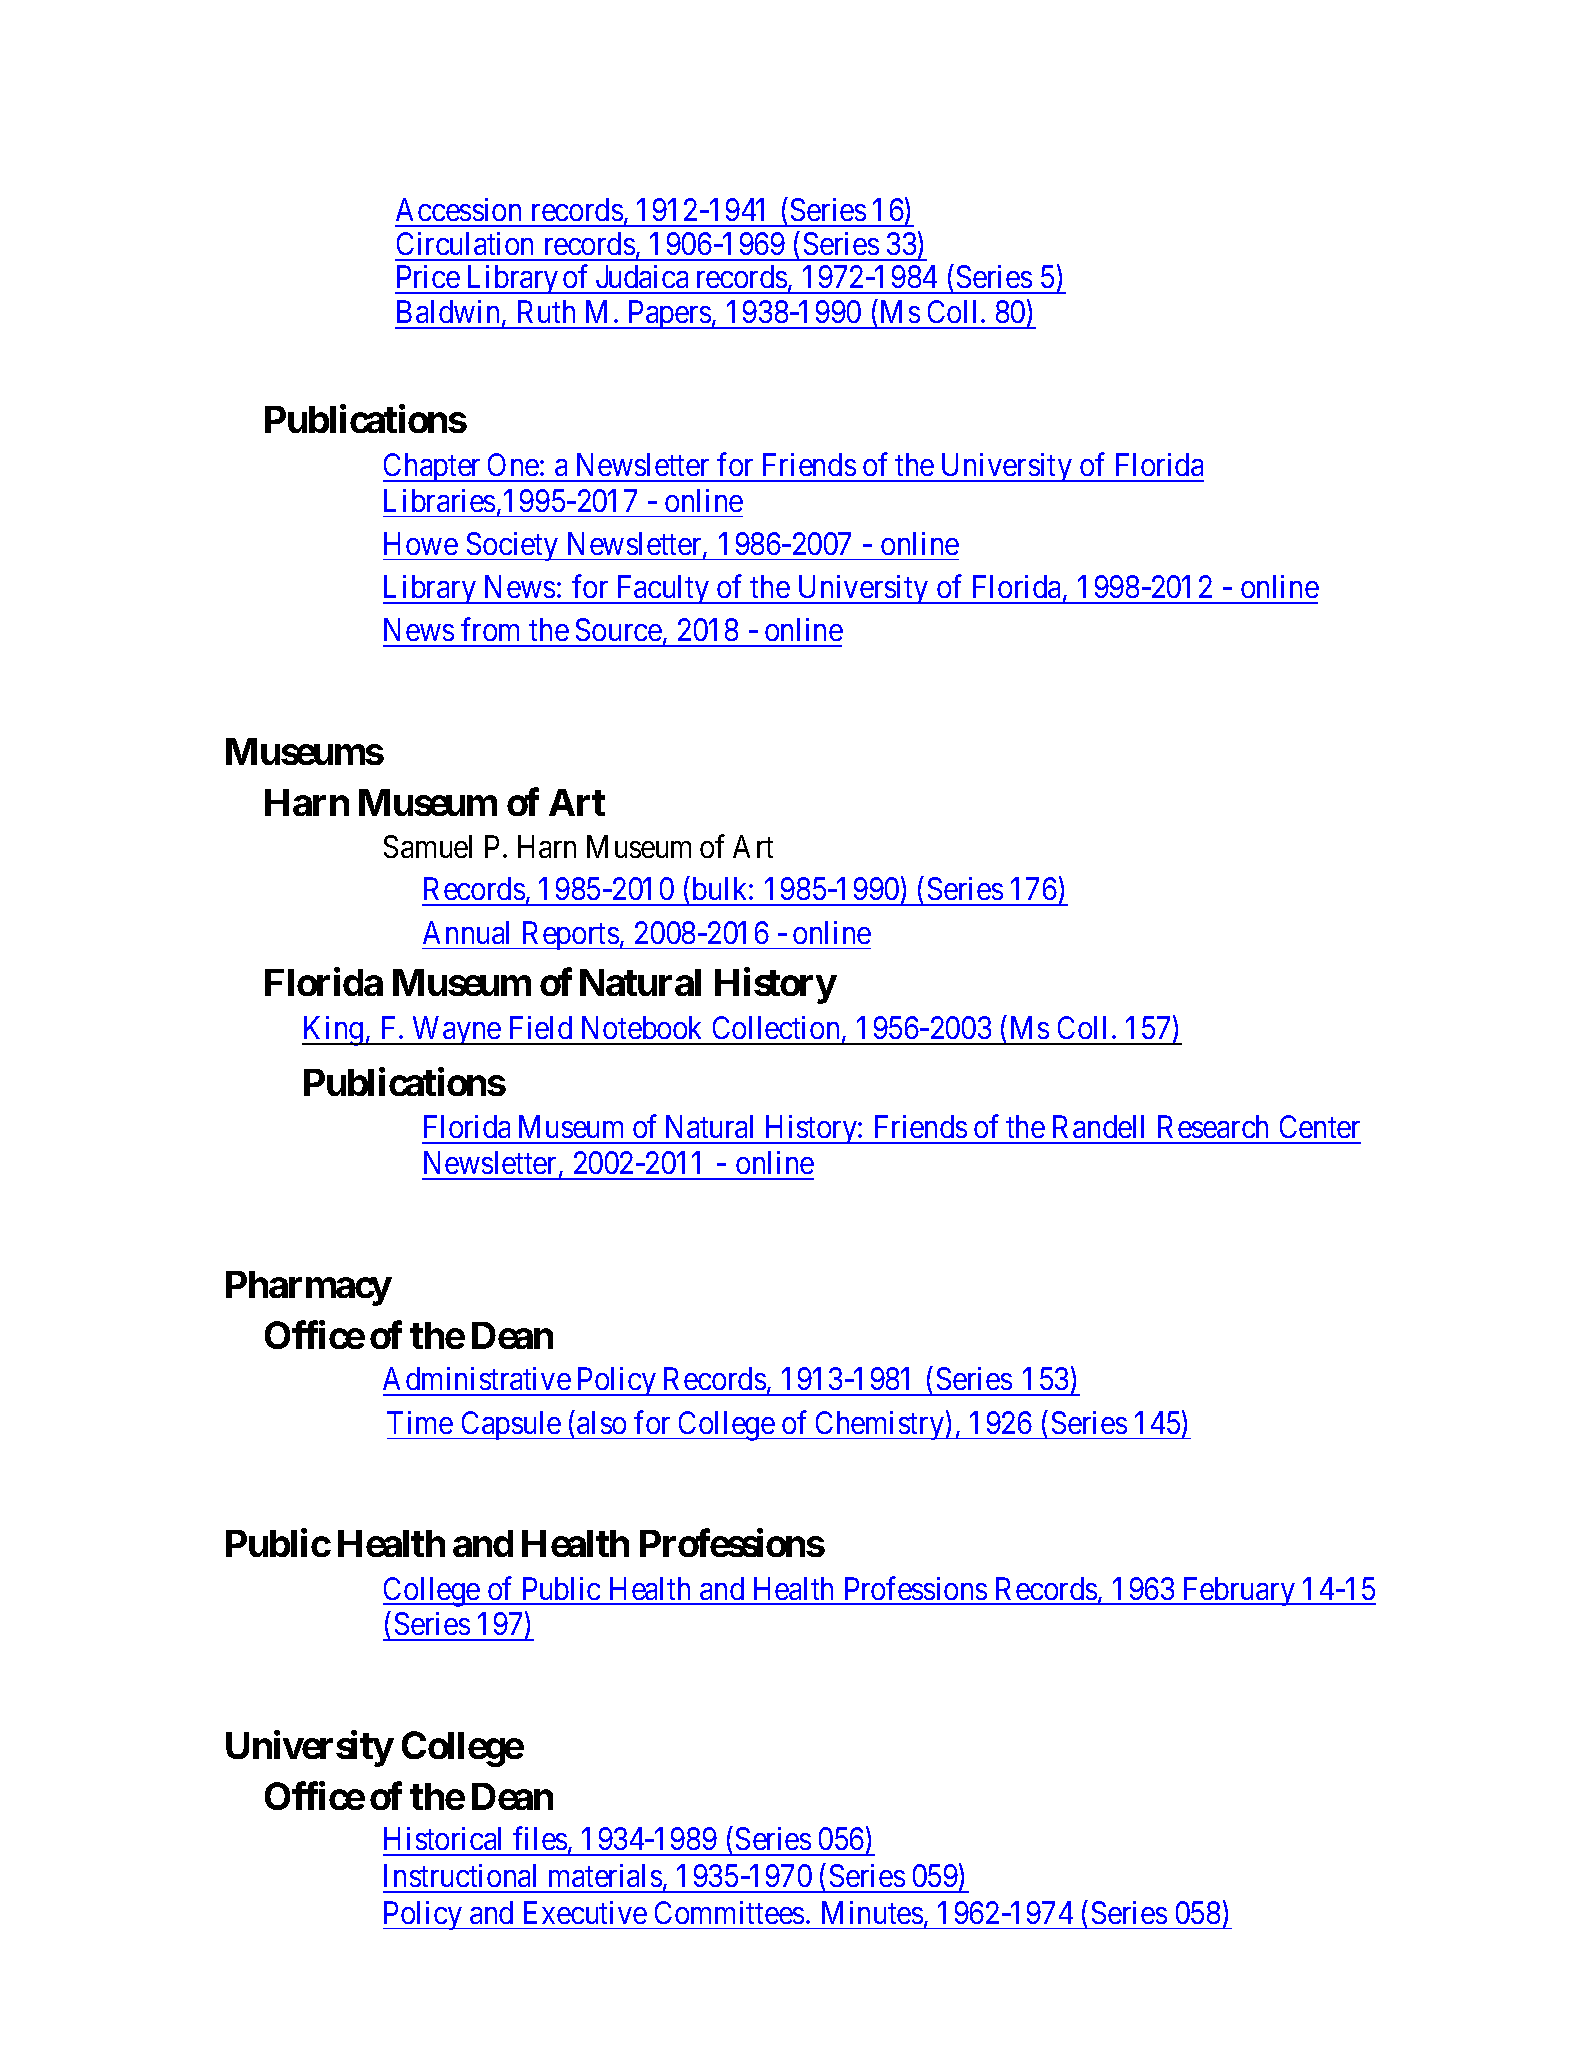  I want to click on Minutes, so click(872, 1912).
